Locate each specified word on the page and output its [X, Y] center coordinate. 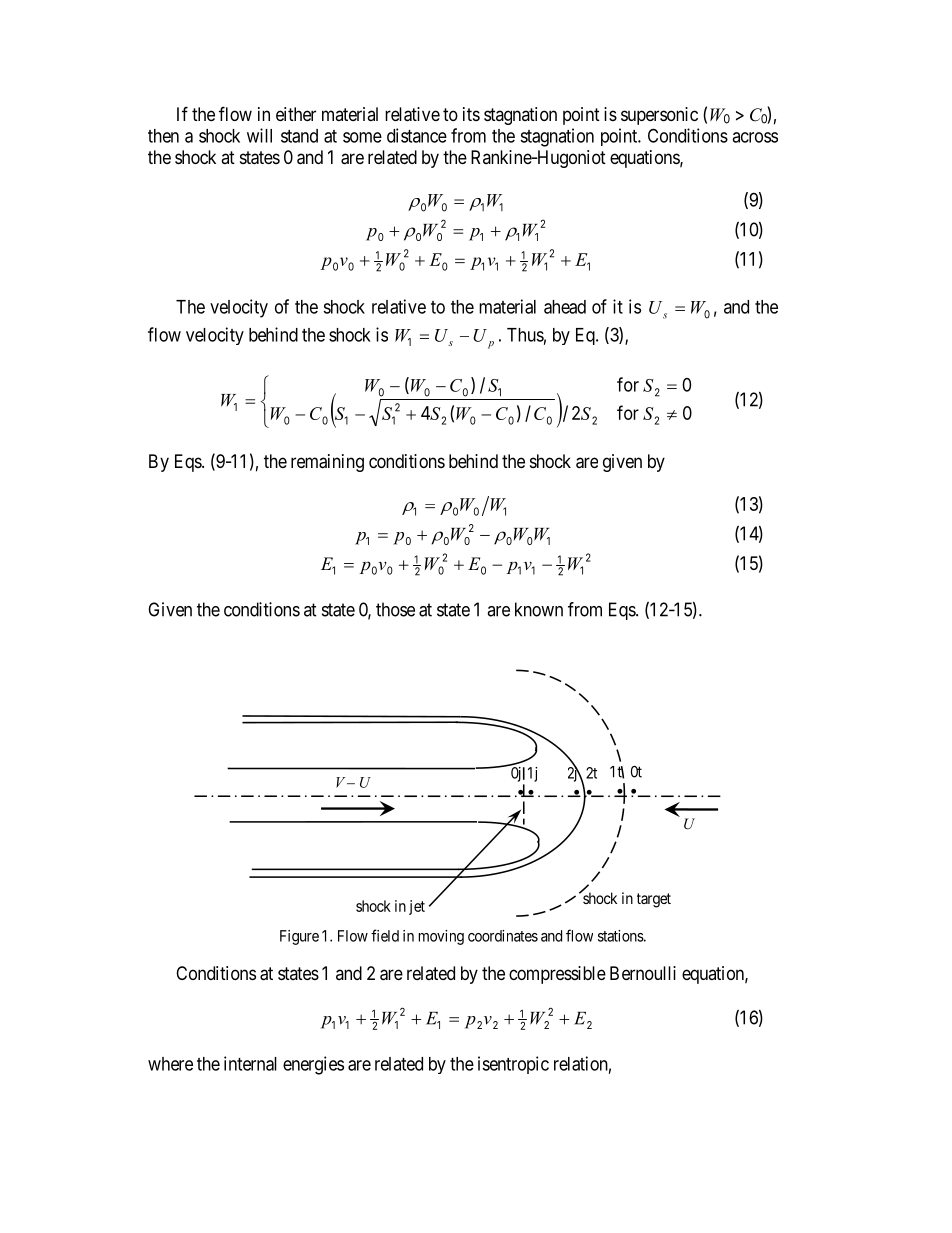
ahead [565, 307]
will [259, 135]
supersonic [659, 116]
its [471, 114]
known [539, 609]
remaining [327, 463]
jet [417, 907]
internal [250, 1063]
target [654, 900]
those [395, 609]
